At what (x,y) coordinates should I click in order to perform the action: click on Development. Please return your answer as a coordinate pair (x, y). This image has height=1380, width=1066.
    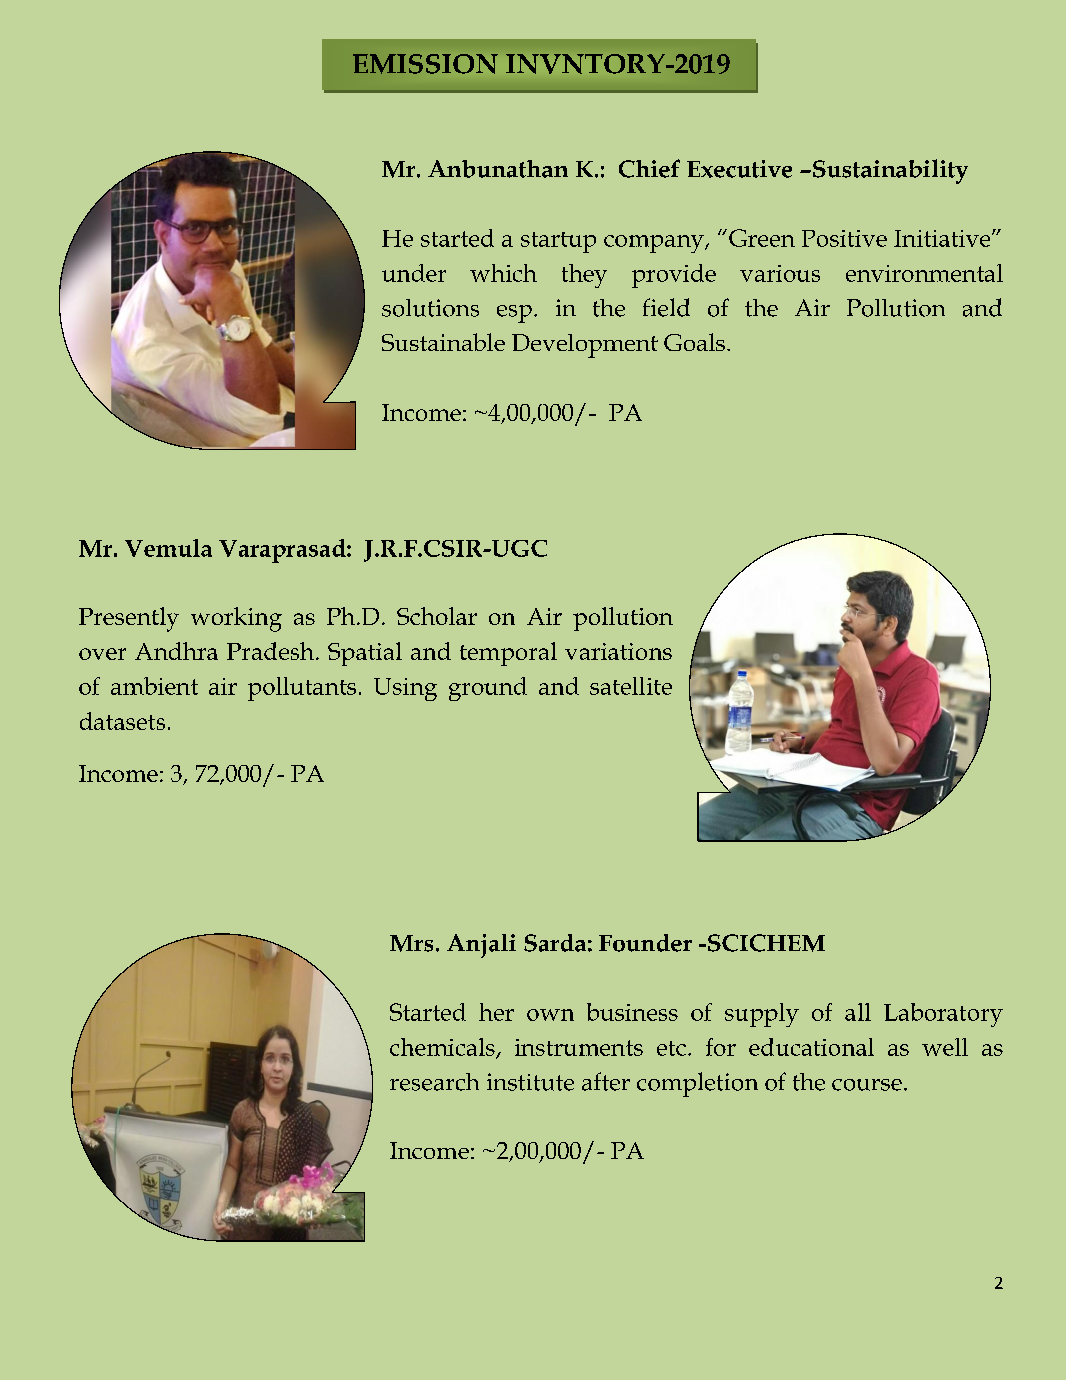
    Looking at the image, I should click on (585, 346).
